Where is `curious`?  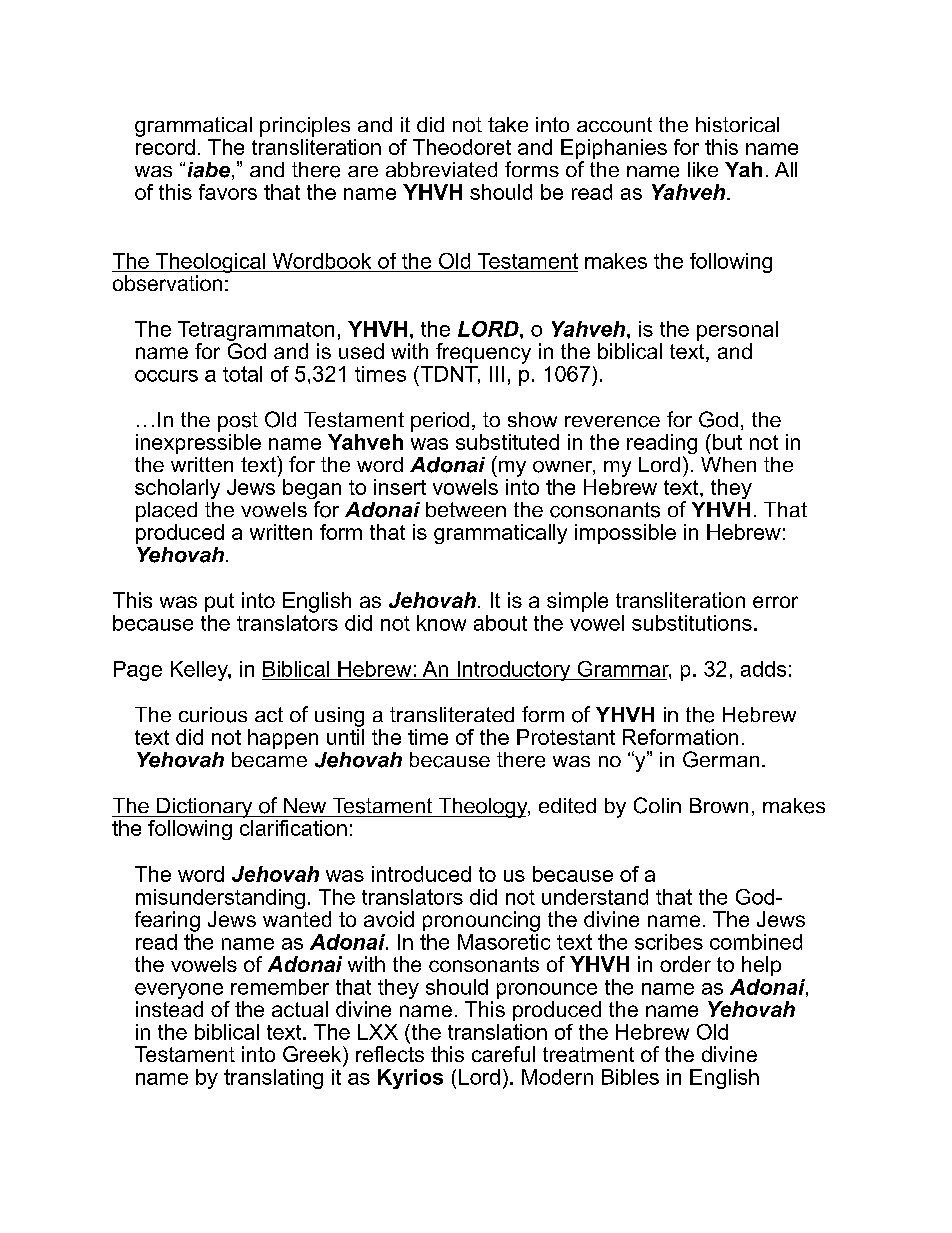 curious is located at coordinates (213, 715).
